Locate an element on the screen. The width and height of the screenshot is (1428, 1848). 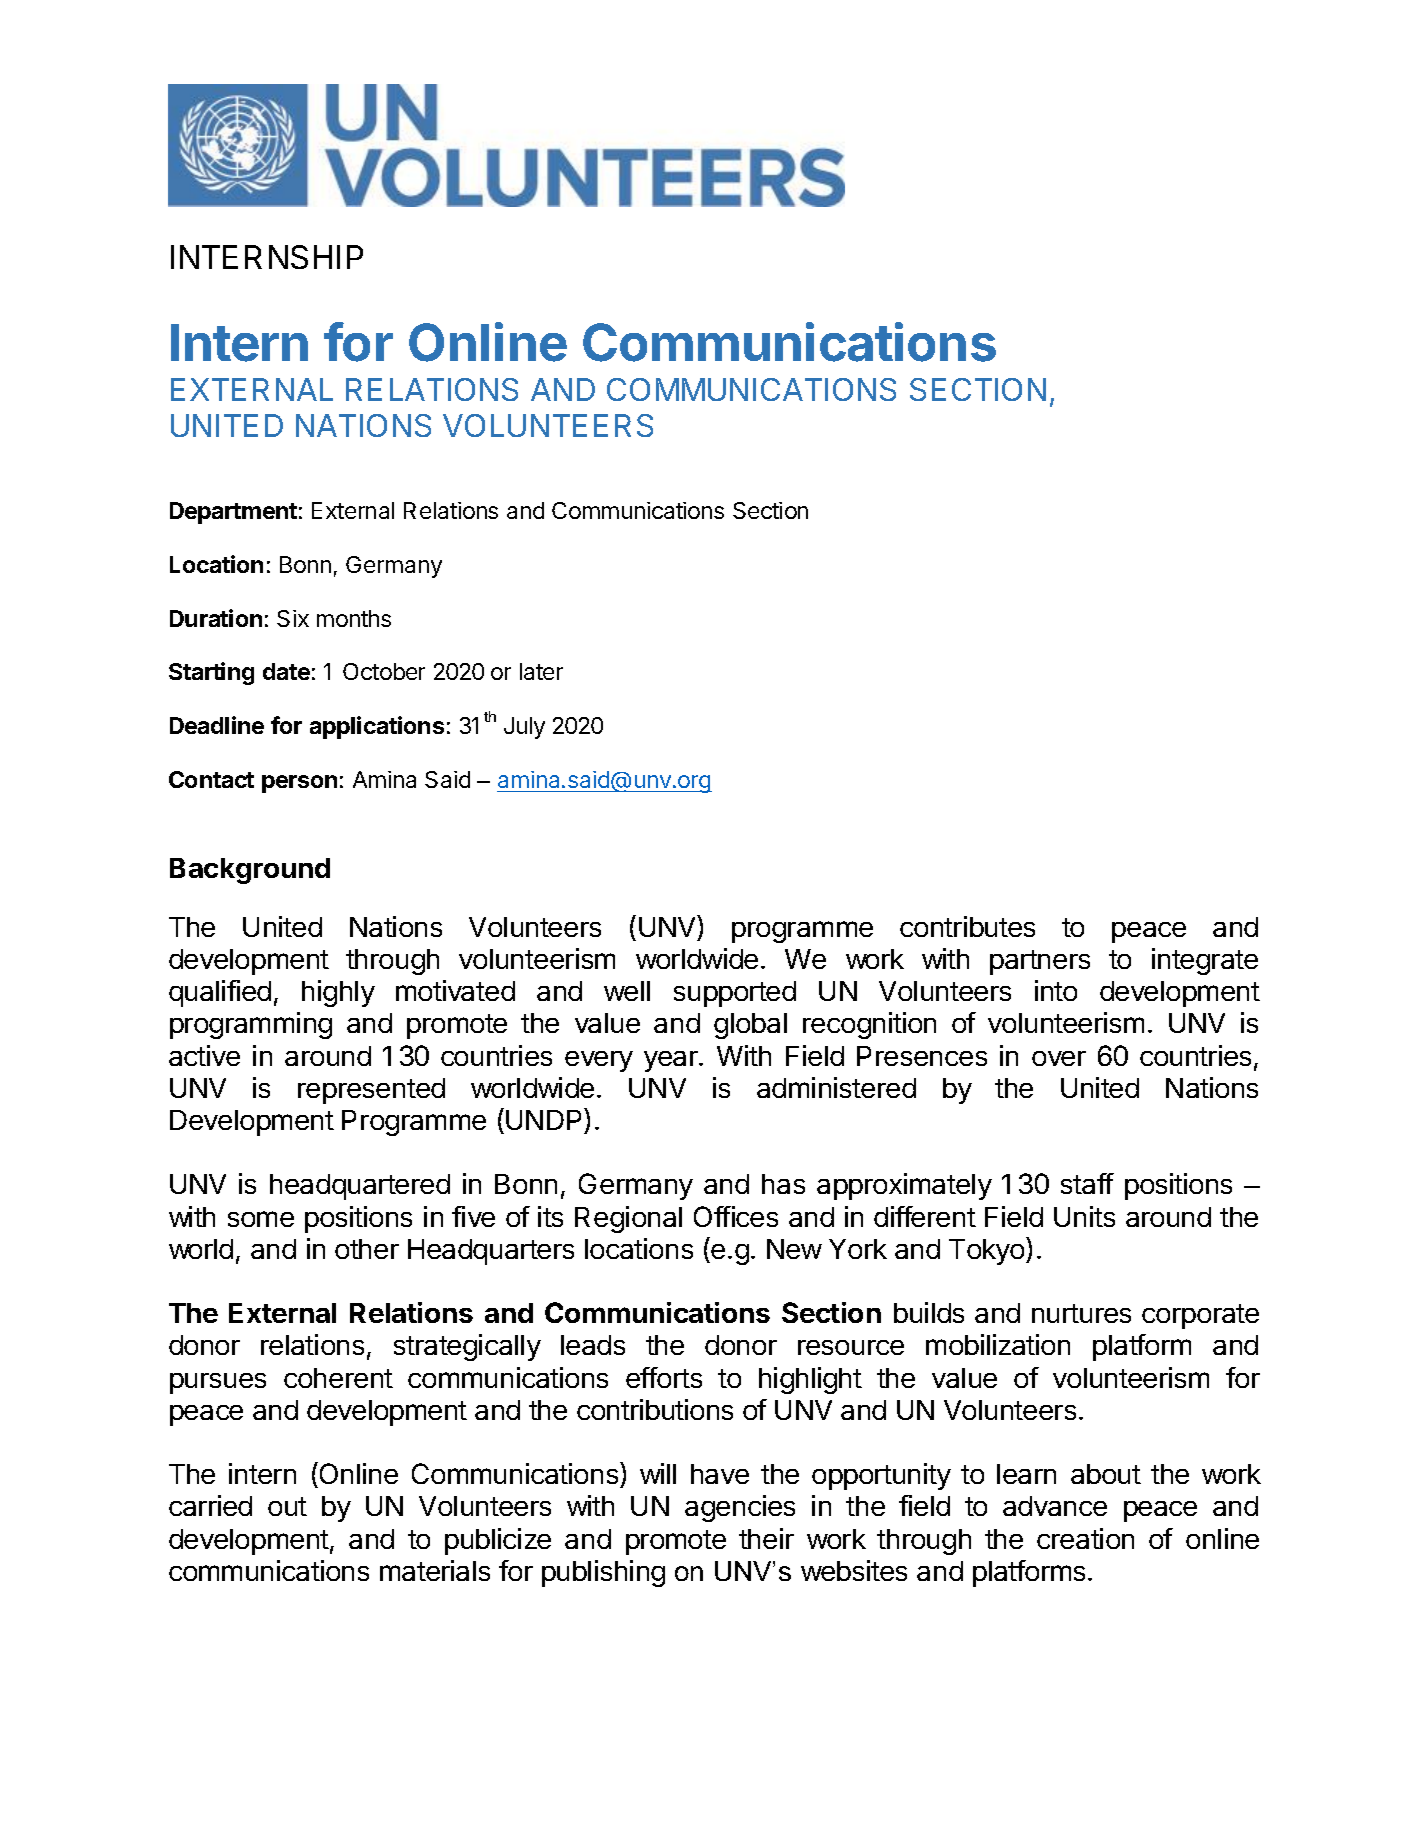
applications is located at coordinates (377, 727).
